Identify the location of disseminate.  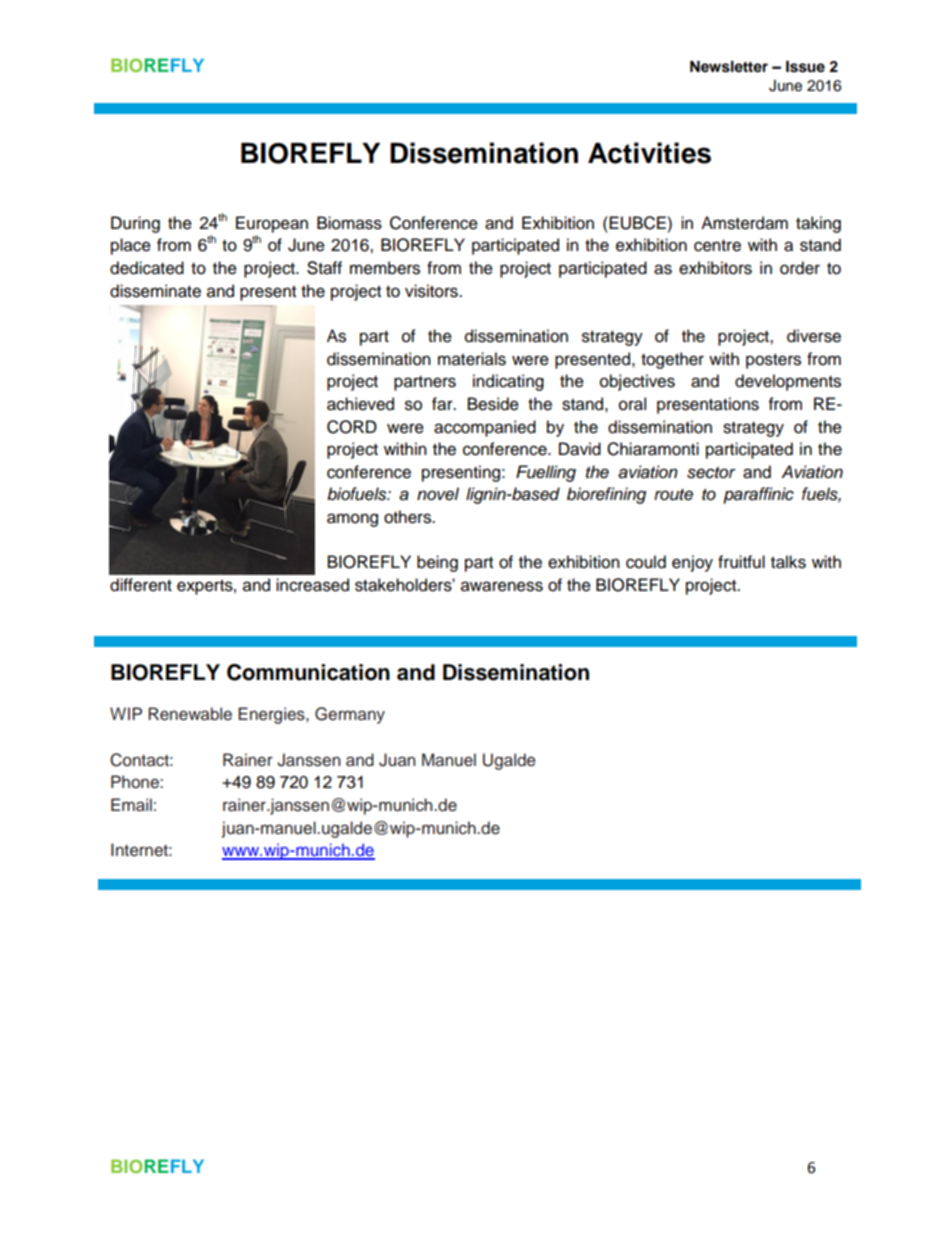
(155, 291).
